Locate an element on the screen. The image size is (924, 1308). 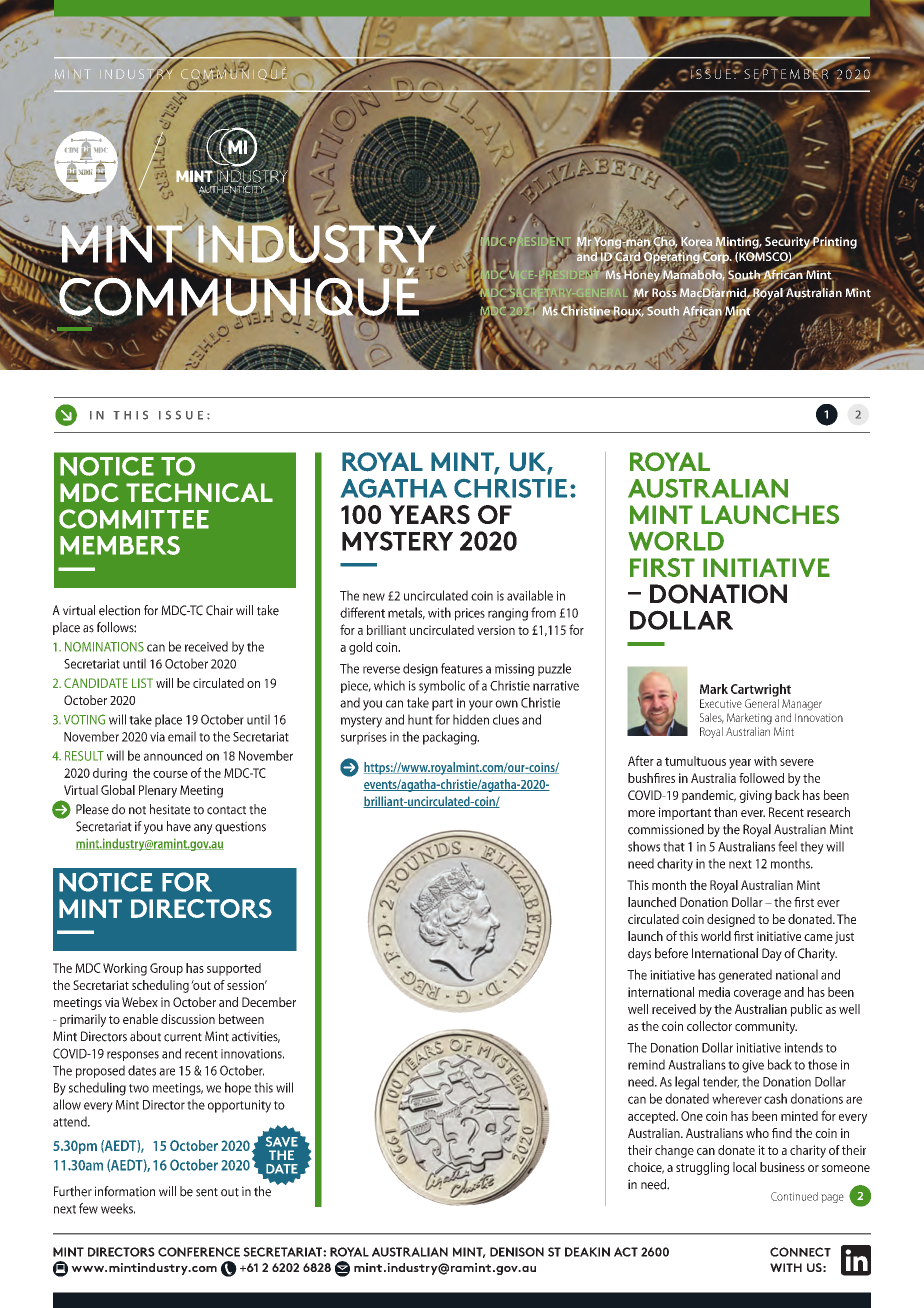
information is located at coordinates (125, 1191).
